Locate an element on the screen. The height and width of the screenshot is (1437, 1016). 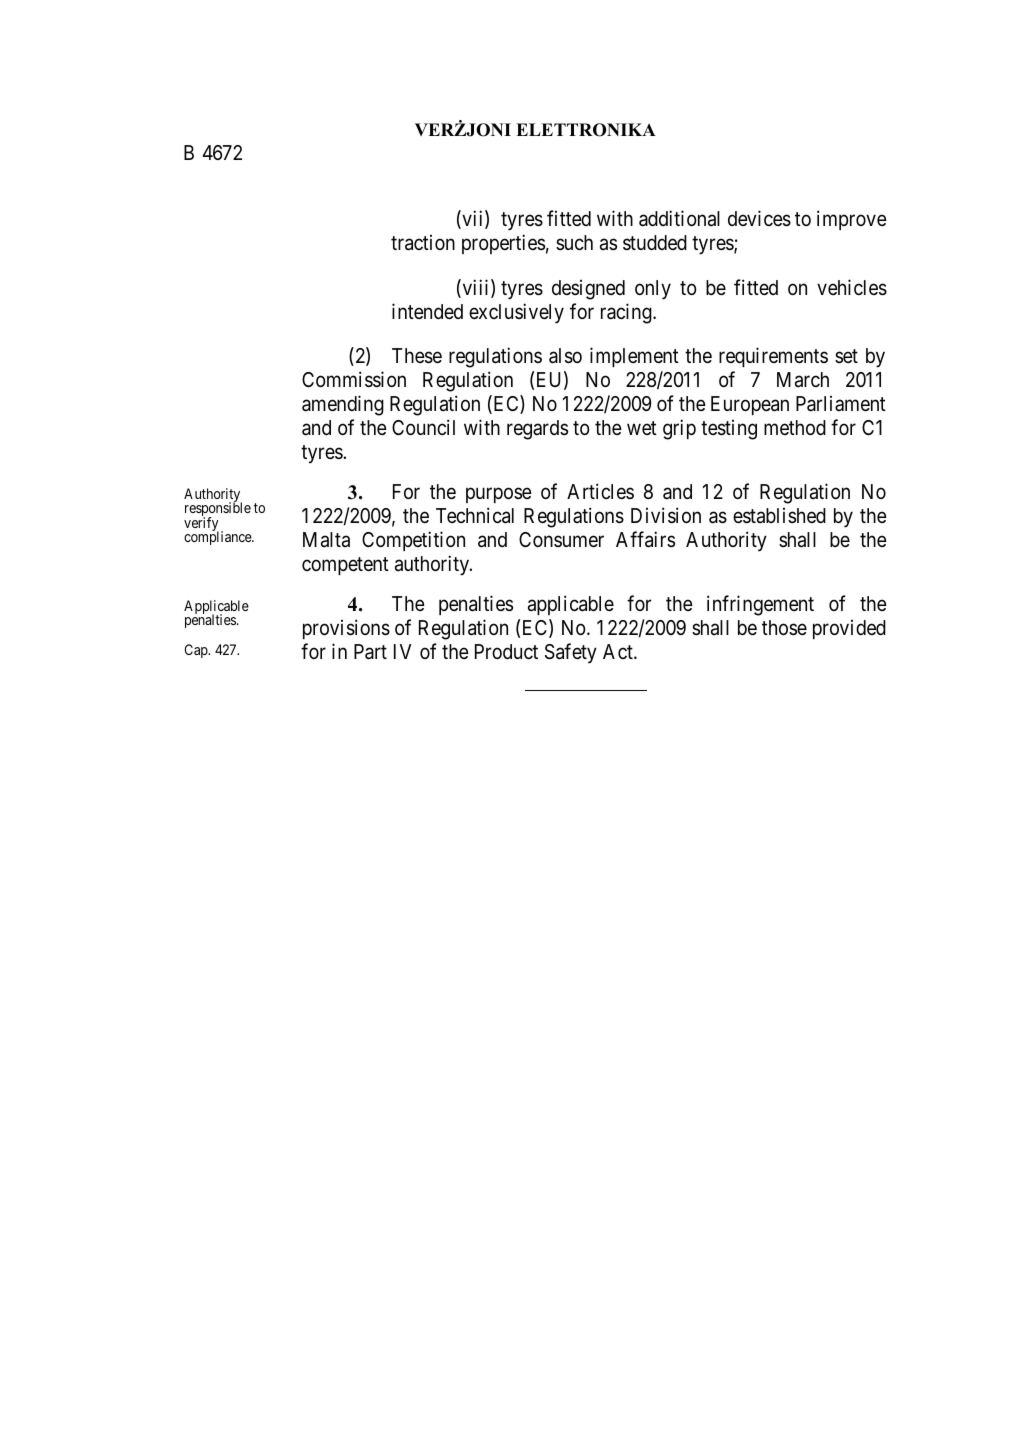
traction is located at coordinates (423, 243).
